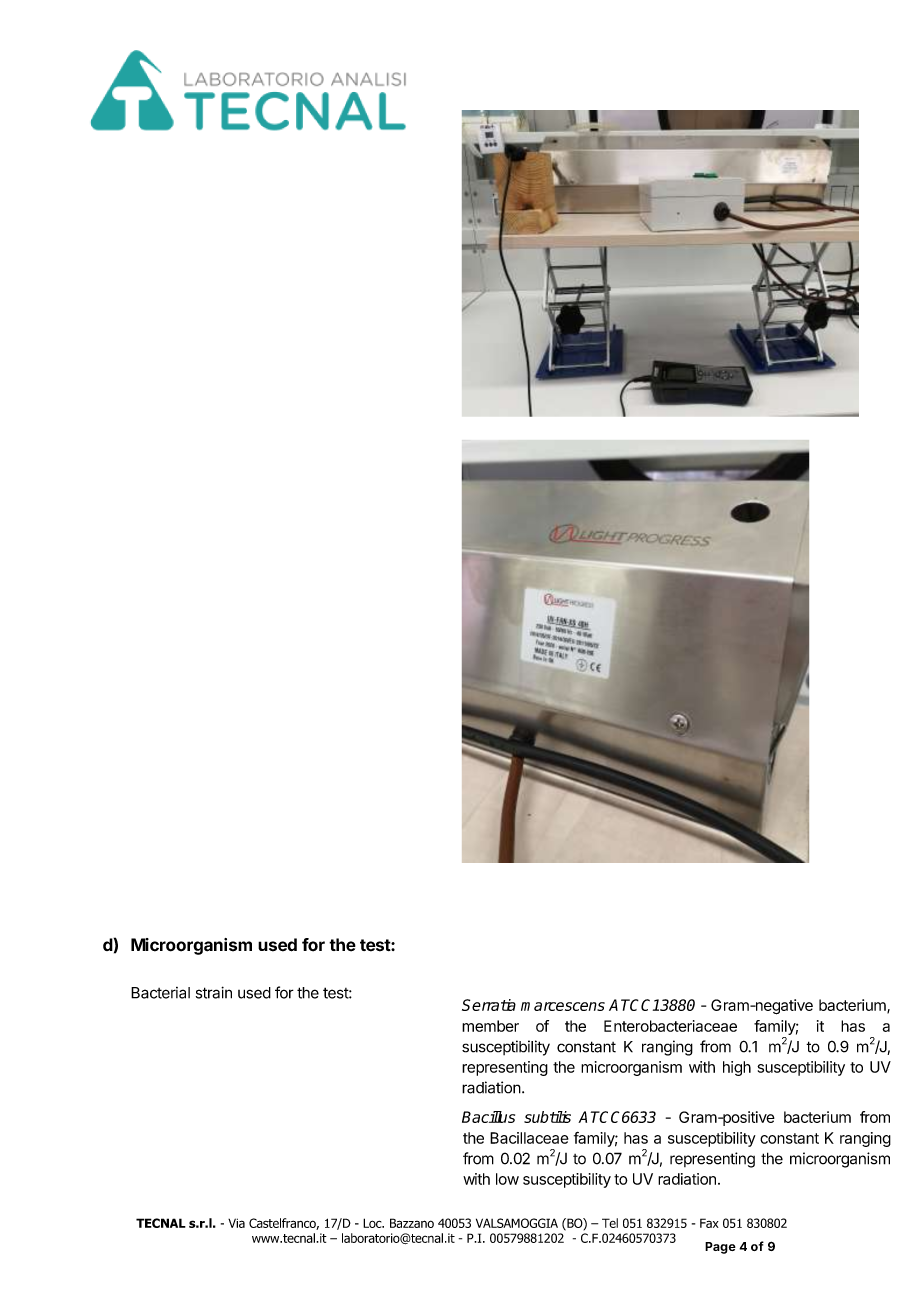 Image resolution: width=924 pixels, height=1307 pixels. Describe the element at coordinates (490, 1026) in the document. I see `member` at that location.
